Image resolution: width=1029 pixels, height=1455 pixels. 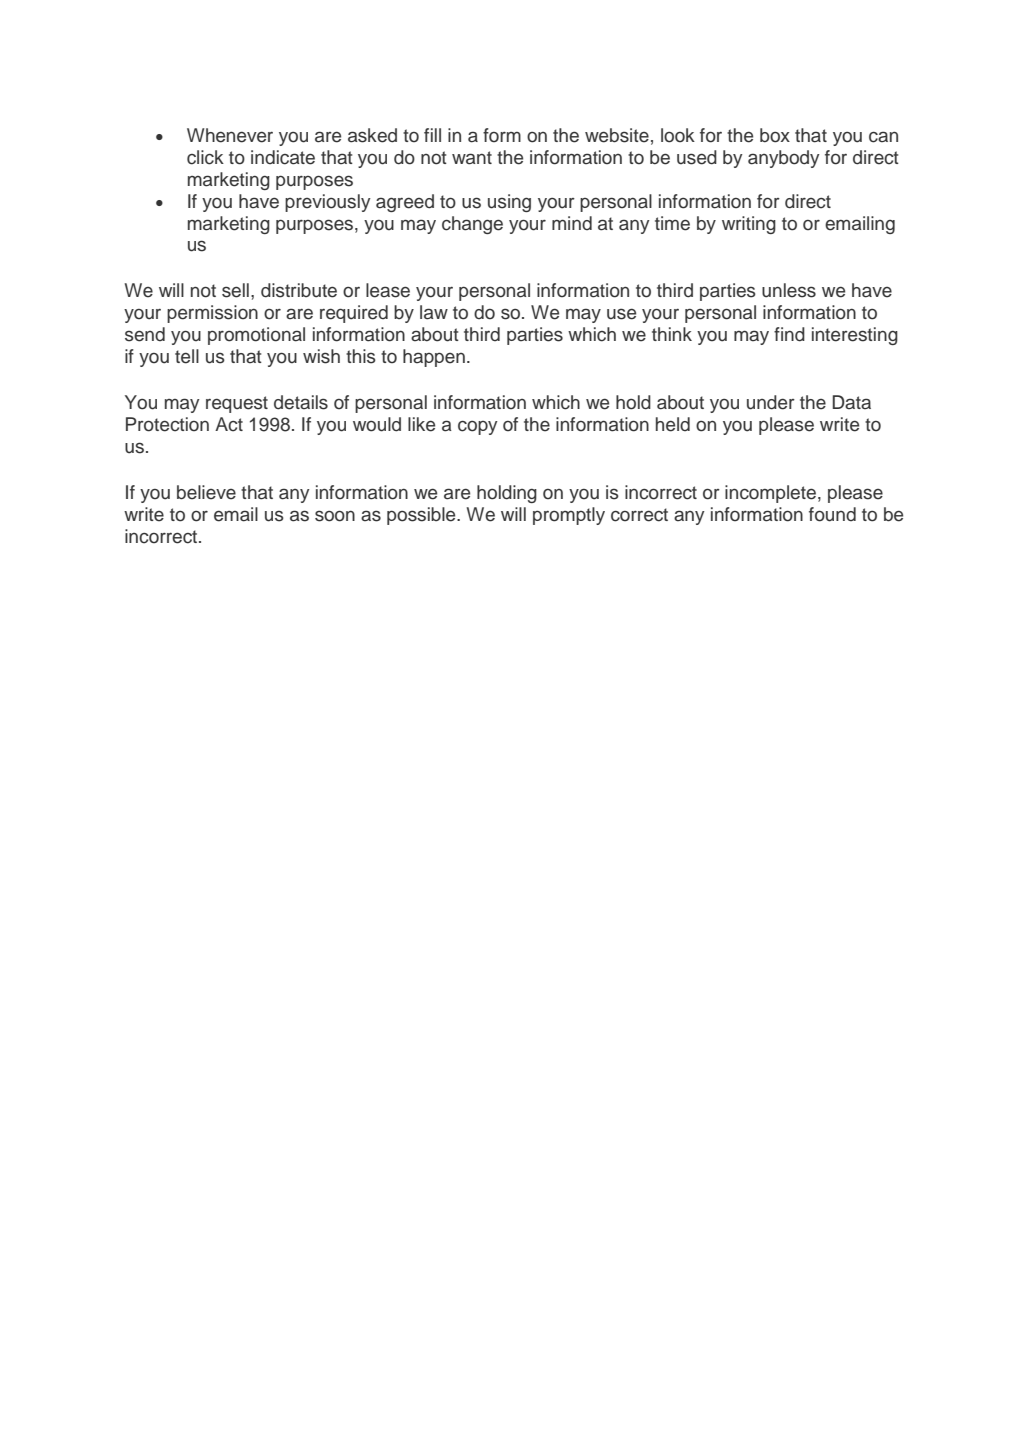 What do you see at coordinates (472, 225) in the page?
I see `change` at bounding box center [472, 225].
